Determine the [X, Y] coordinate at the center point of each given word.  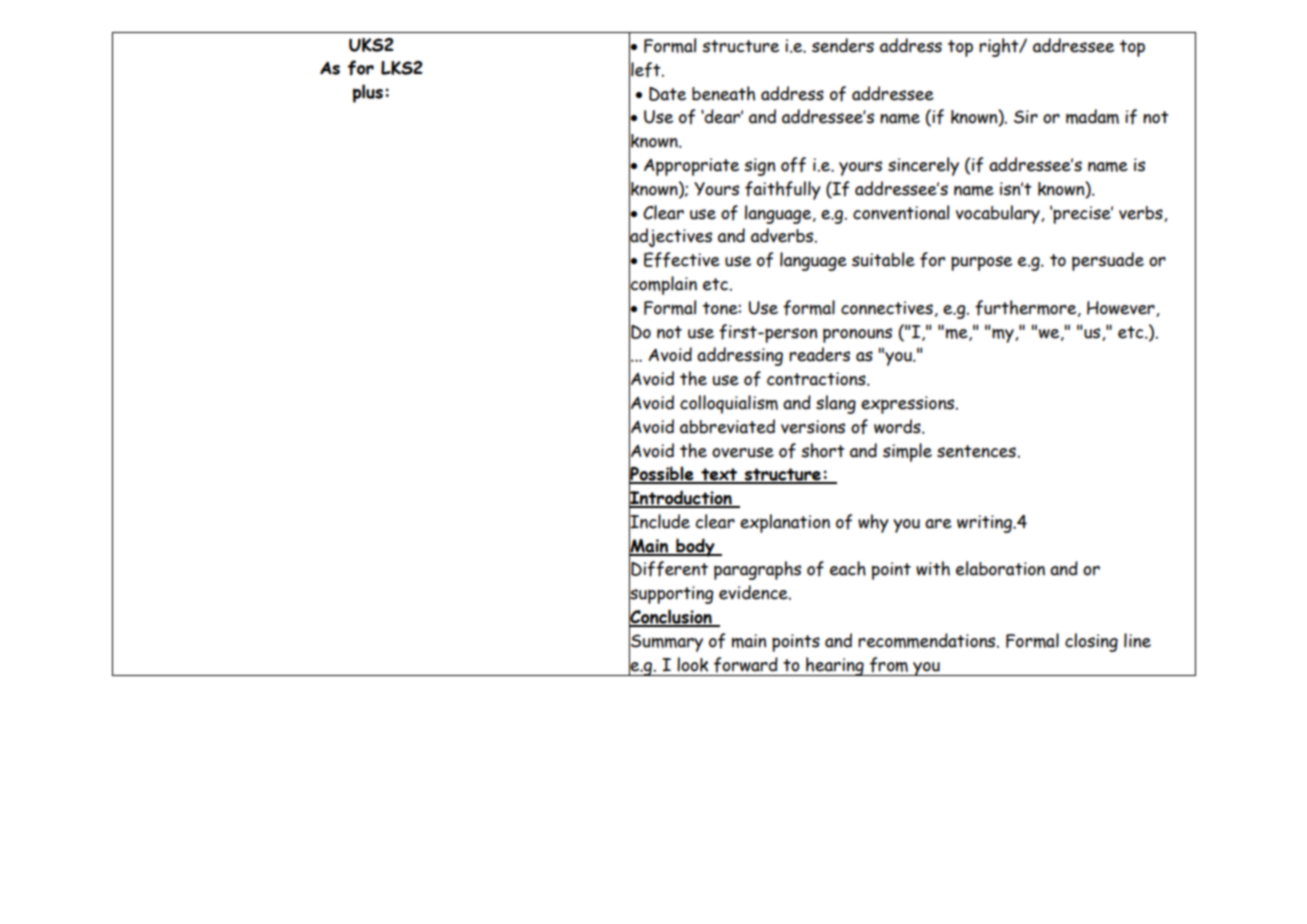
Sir [1026, 117]
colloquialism [729, 404]
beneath [723, 93]
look [692, 664]
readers [819, 354]
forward [746, 665]
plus [368, 93]
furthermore [1027, 308]
